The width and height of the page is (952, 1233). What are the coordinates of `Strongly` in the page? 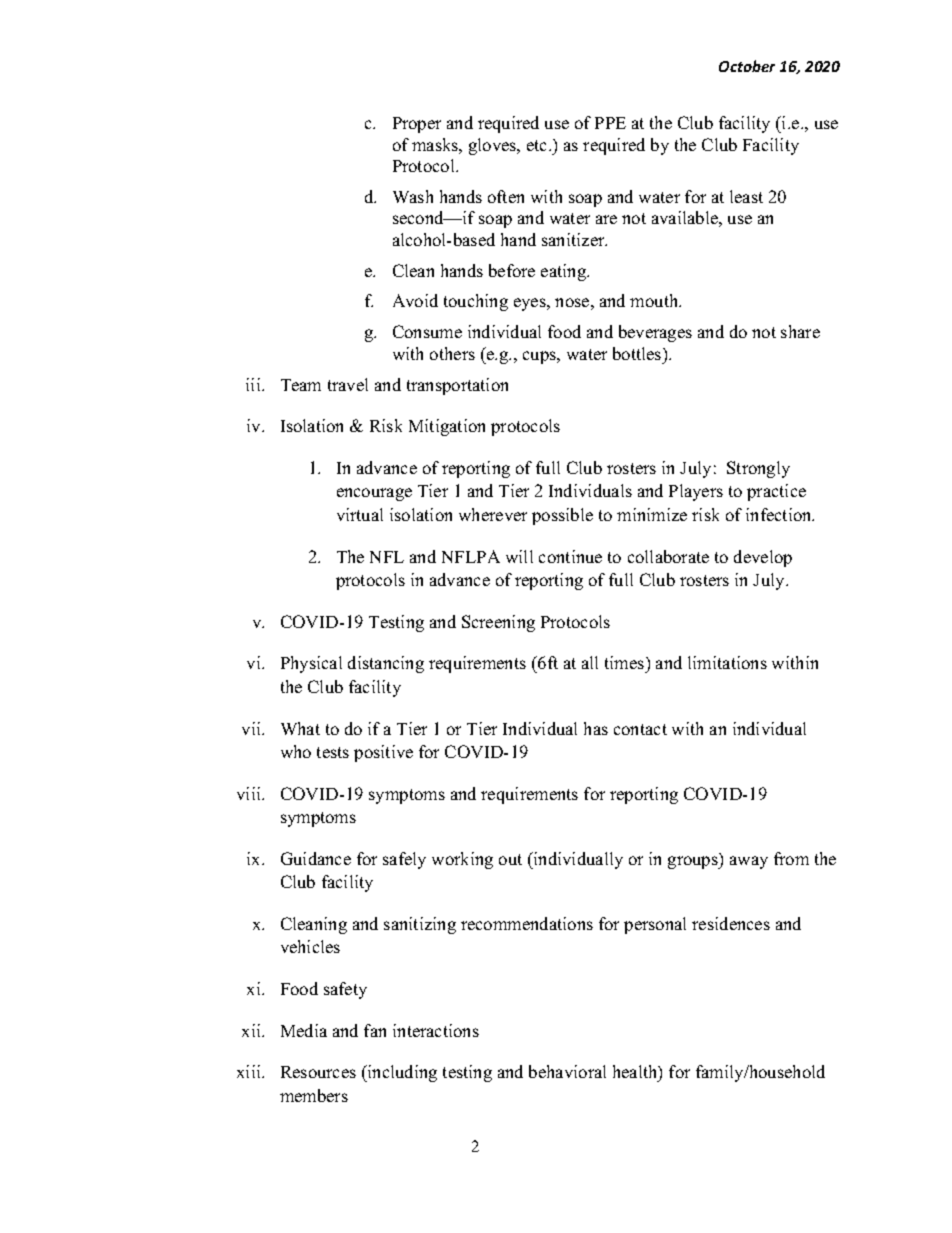 It's located at (758, 469).
